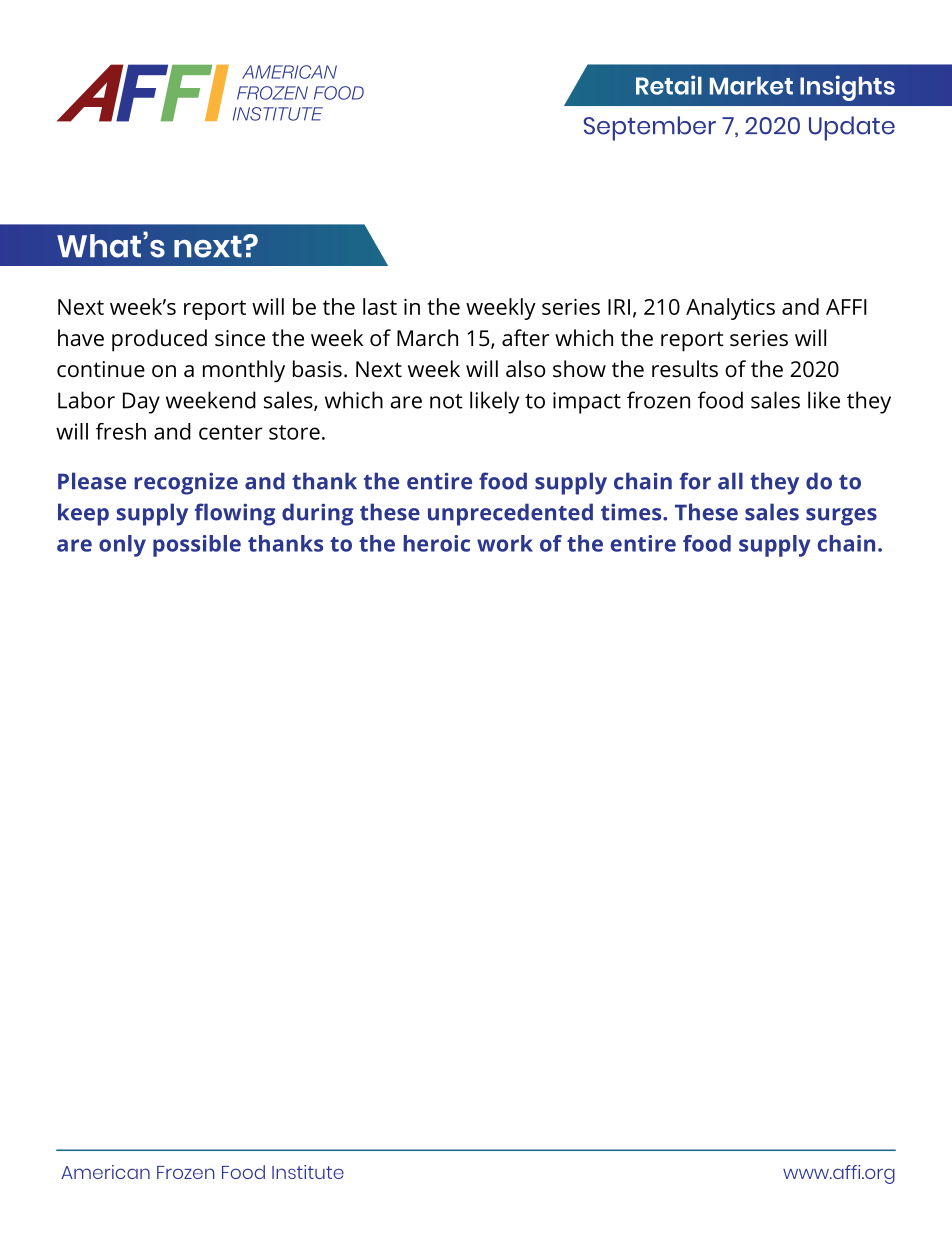 This image has width=952, height=1233. I want to click on September, so click(649, 128).
